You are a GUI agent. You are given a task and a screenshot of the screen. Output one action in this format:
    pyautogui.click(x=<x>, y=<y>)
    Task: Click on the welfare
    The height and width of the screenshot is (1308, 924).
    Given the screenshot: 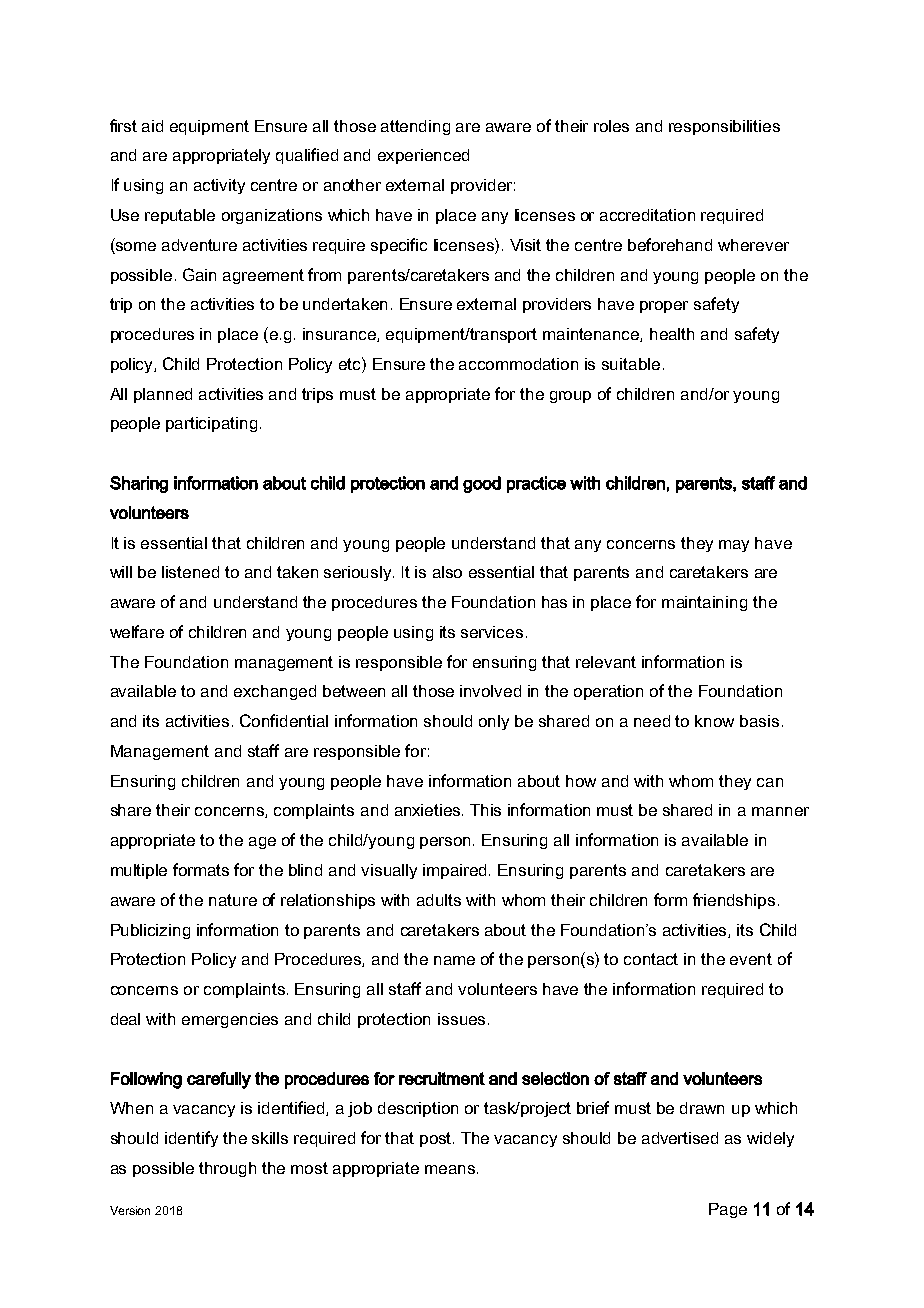 What is the action you would take?
    pyautogui.click(x=137, y=631)
